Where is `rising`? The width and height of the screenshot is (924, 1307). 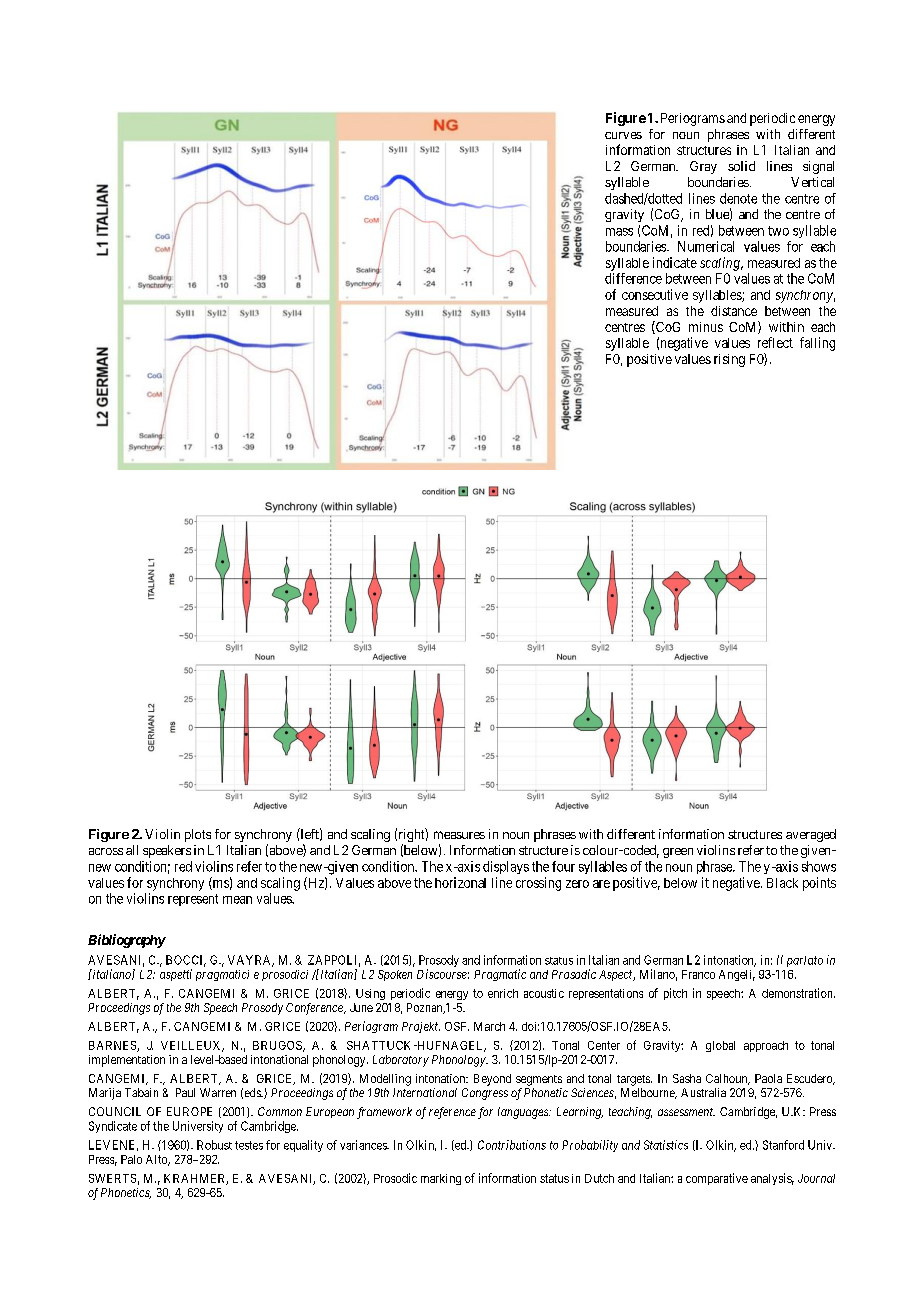
rising is located at coordinates (729, 360).
